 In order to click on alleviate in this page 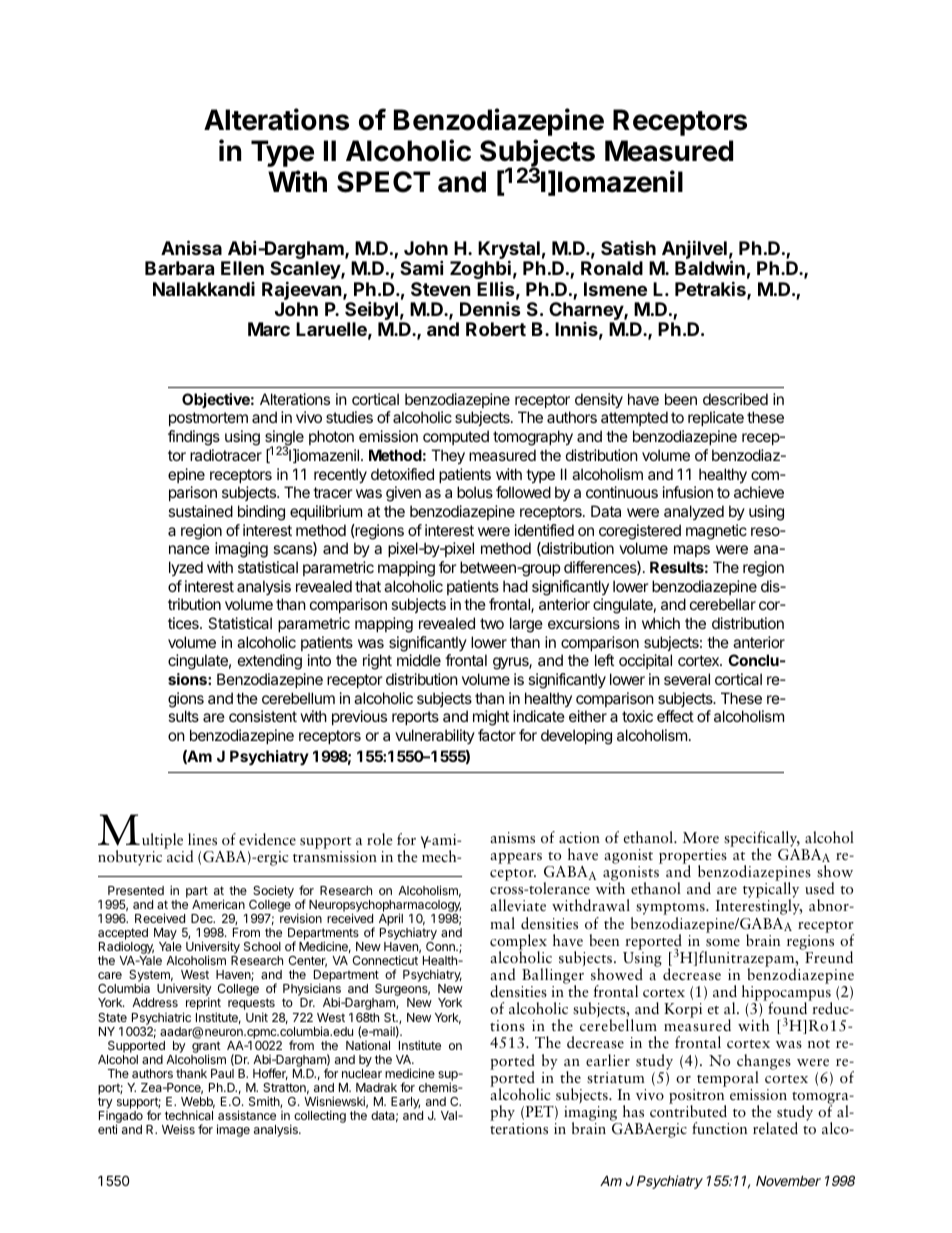, I will do `click(518, 905)`.
